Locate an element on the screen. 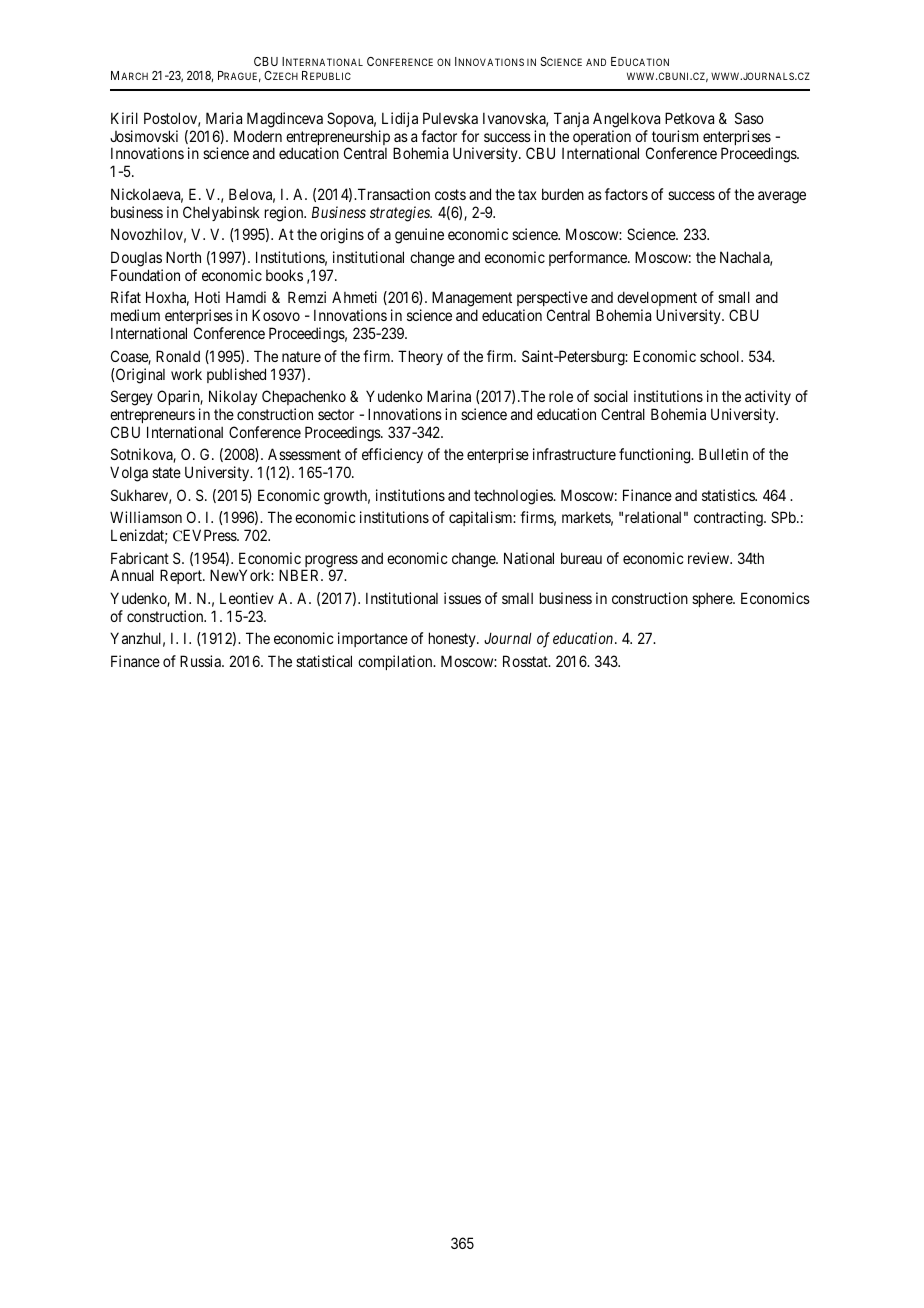 The width and height of the screenshot is (924, 1308). Tanja is located at coordinates (571, 119).
